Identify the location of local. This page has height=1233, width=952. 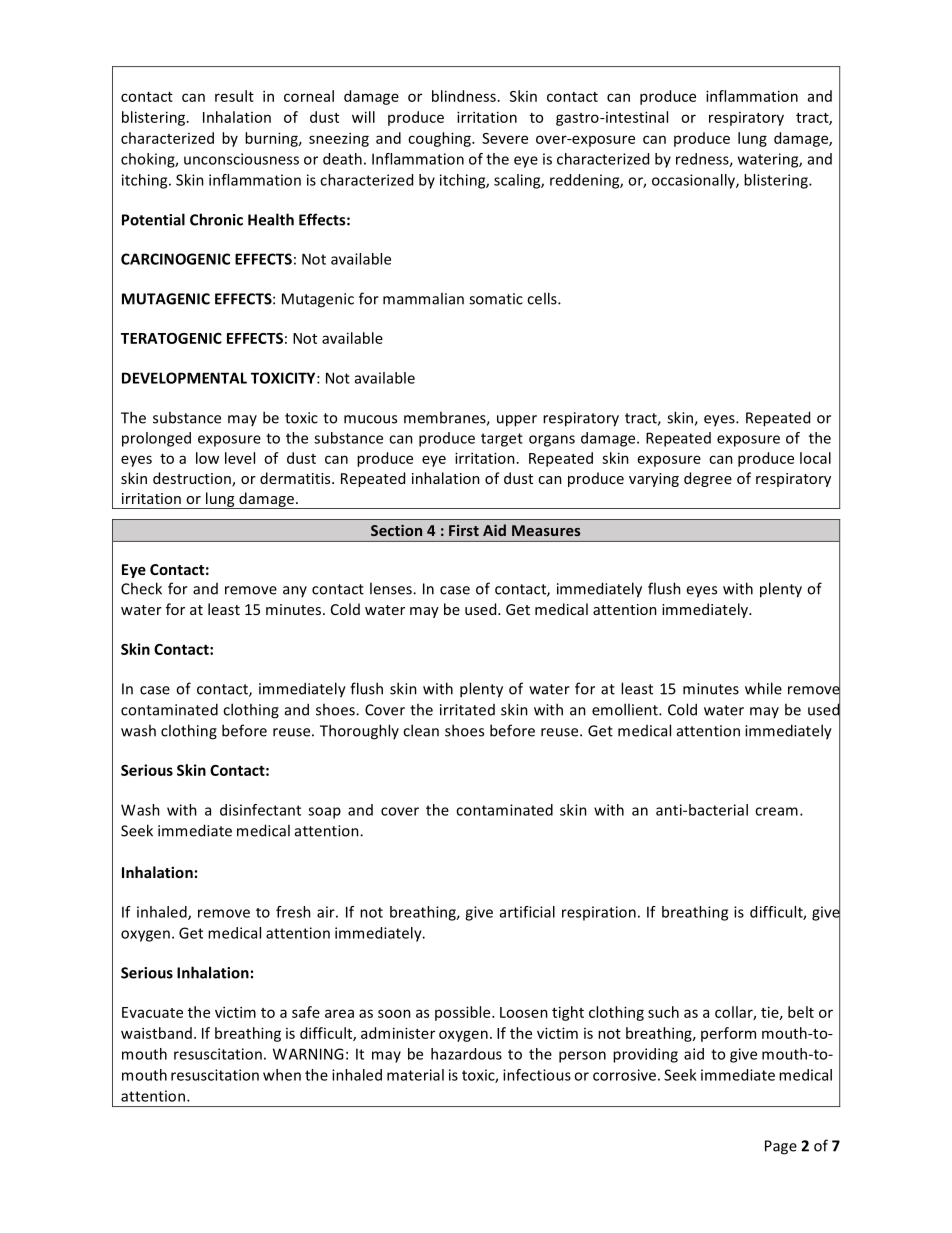
(815, 458).
